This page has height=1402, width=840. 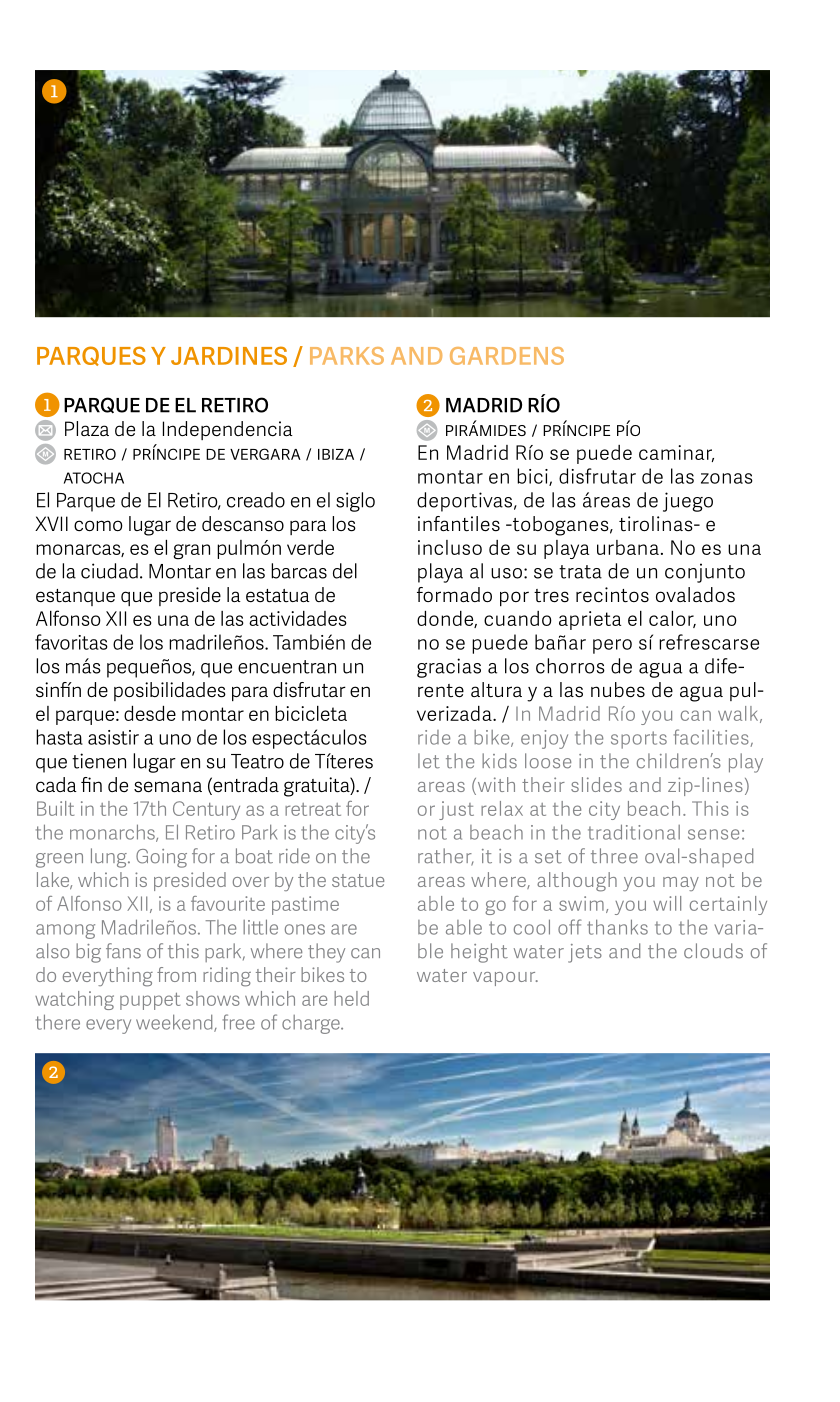 I want to click on pero, so click(x=612, y=646).
